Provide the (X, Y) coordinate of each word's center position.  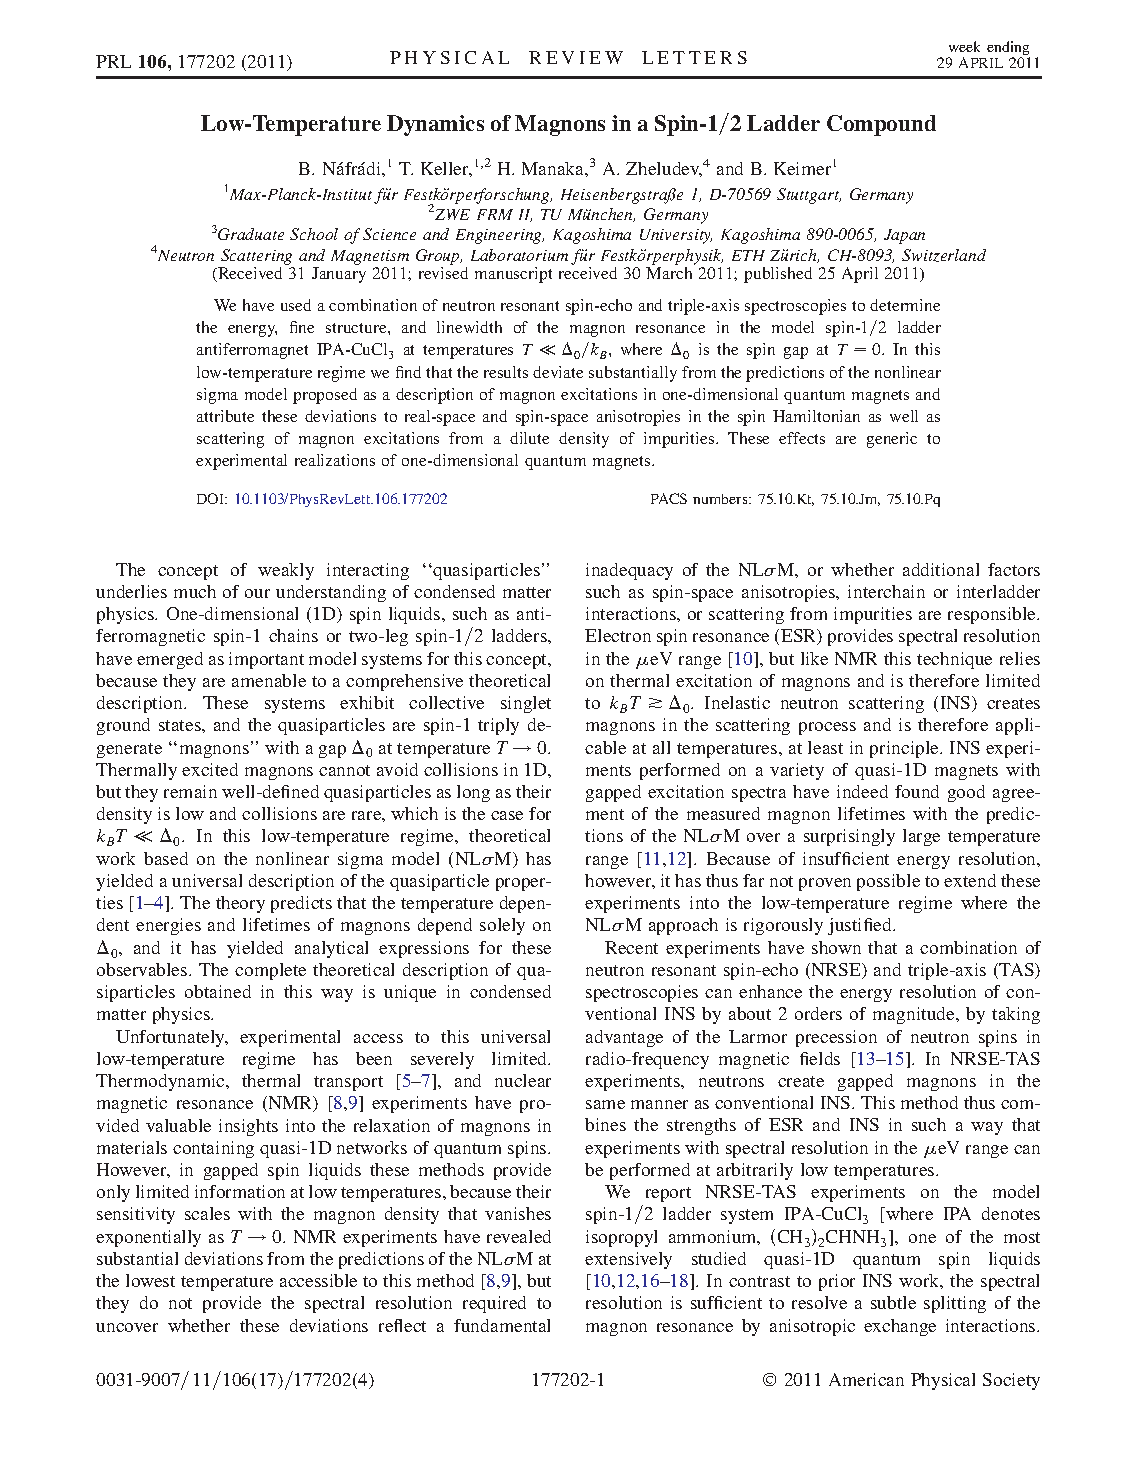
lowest (150, 1280)
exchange (900, 1327)
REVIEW (576, 57)
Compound (881, 125)
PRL (113, 61)
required (494, 1304)
